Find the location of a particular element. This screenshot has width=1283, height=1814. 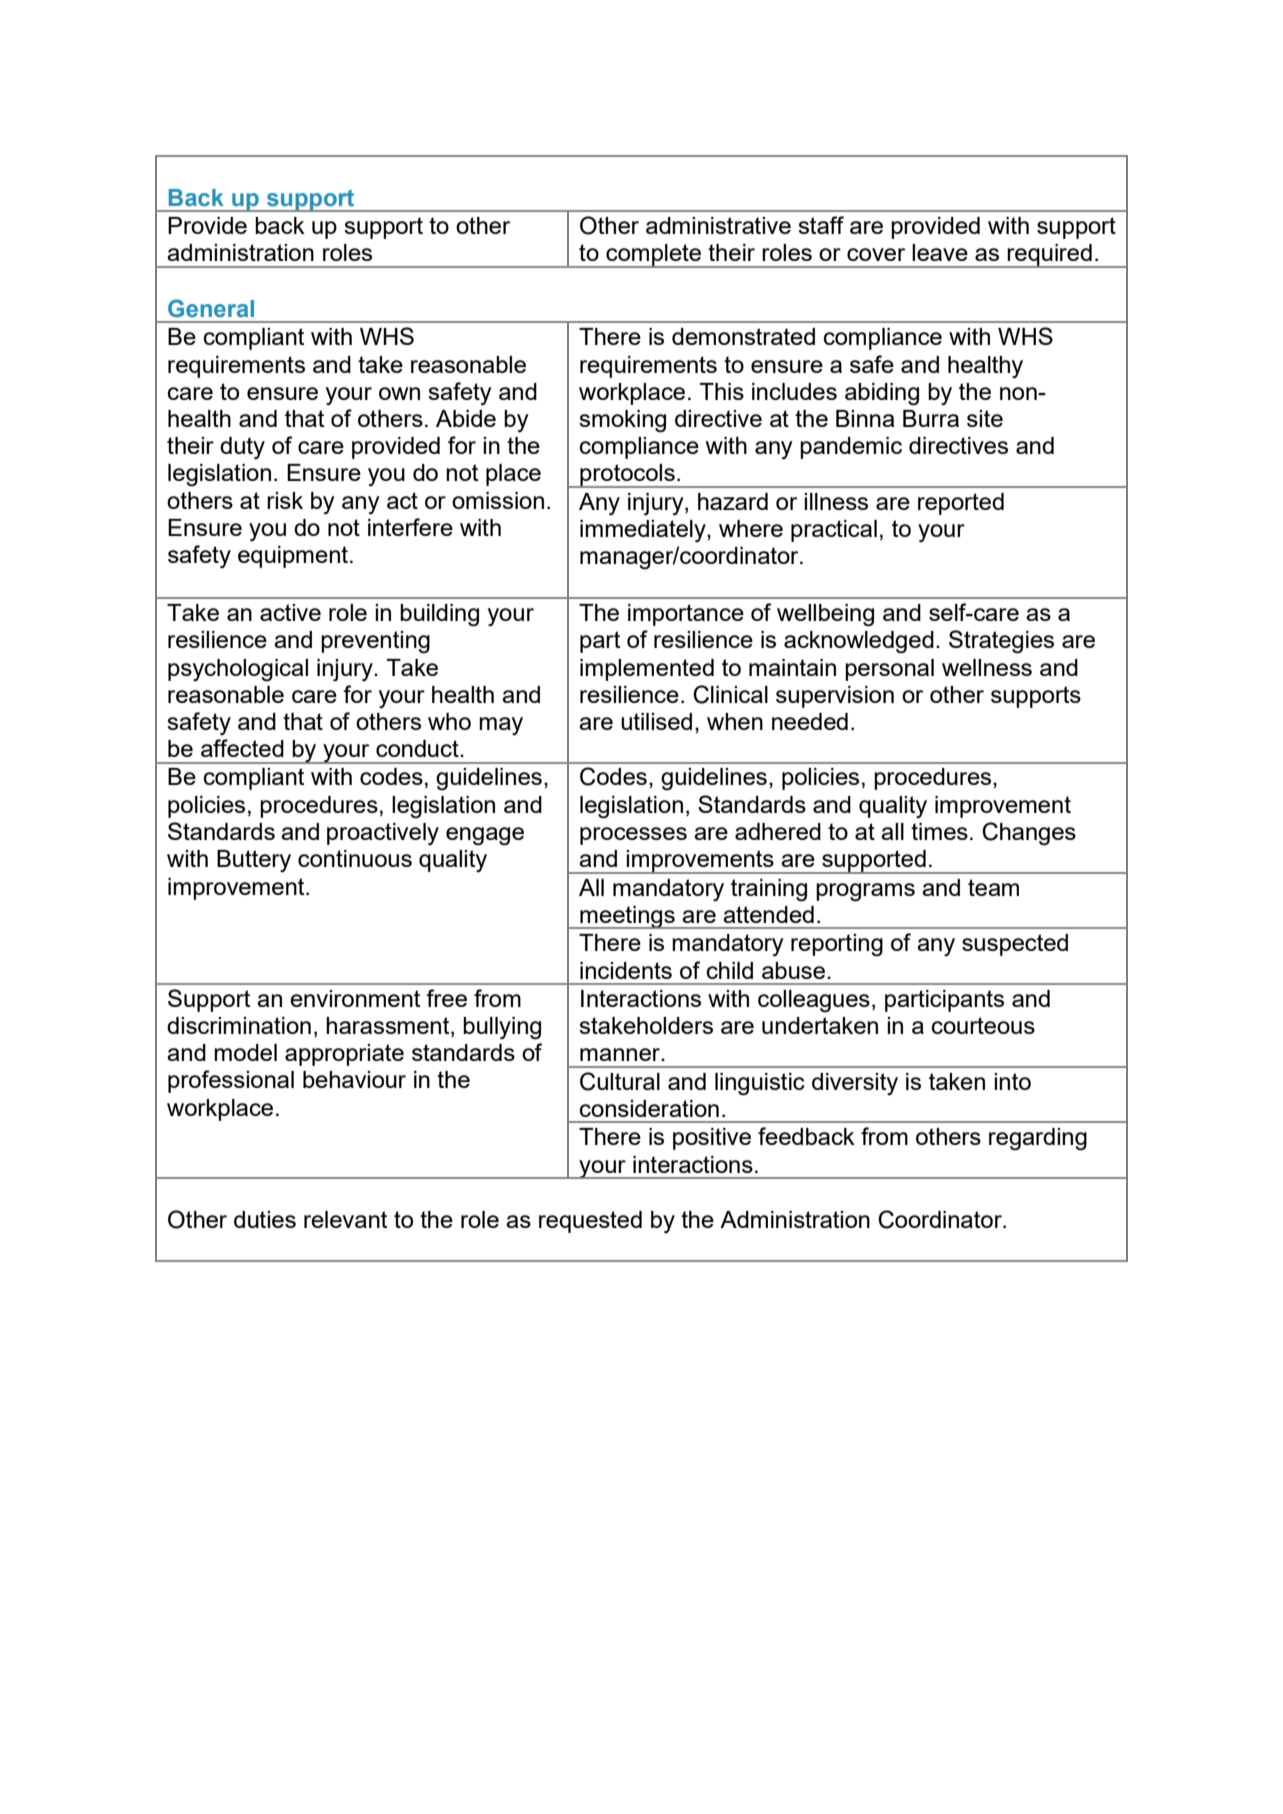

relevant is located at coordinates (345, 1219).
